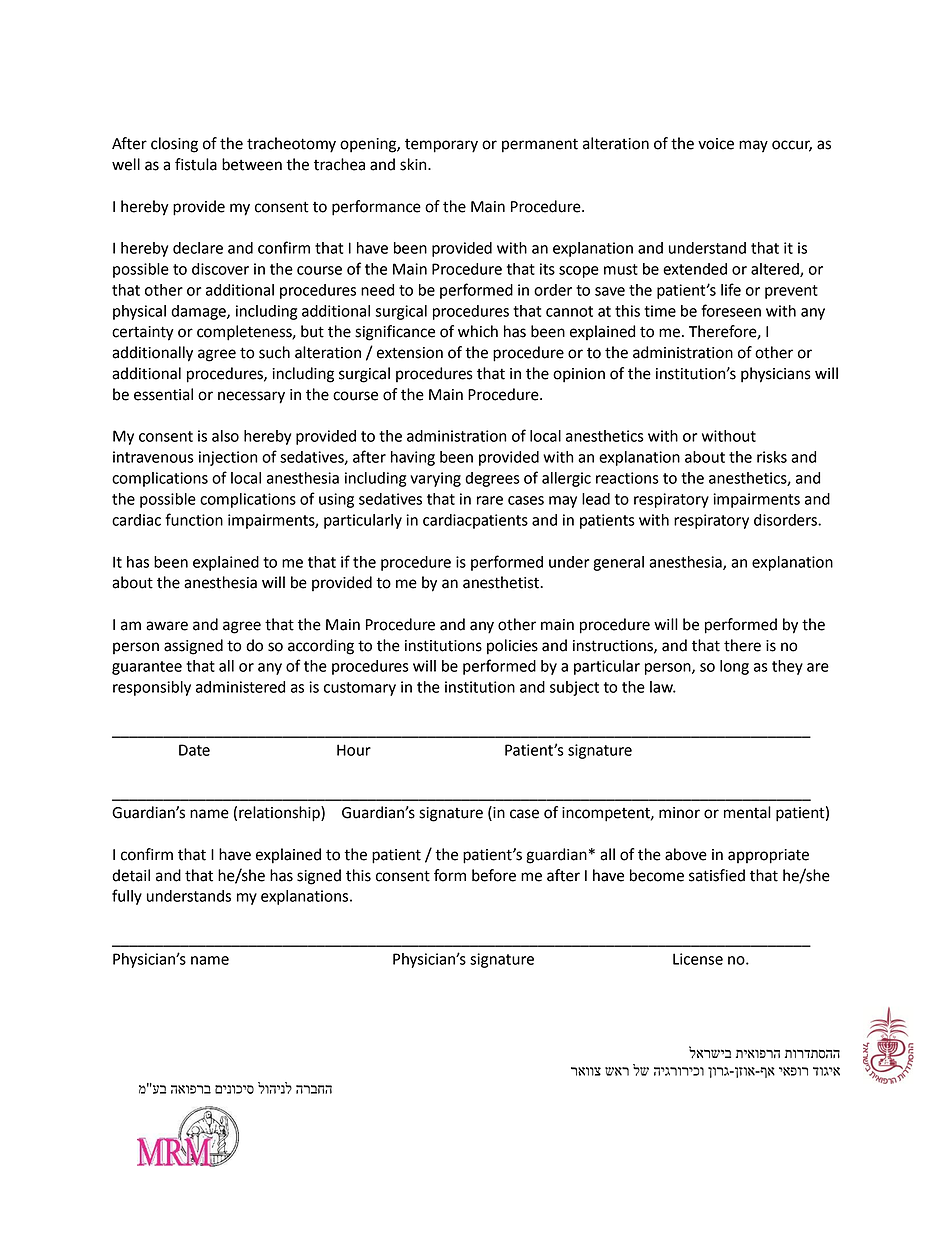  Describe the element at coordinates (494, 875) in the screenshot. I see `before` at that location.
